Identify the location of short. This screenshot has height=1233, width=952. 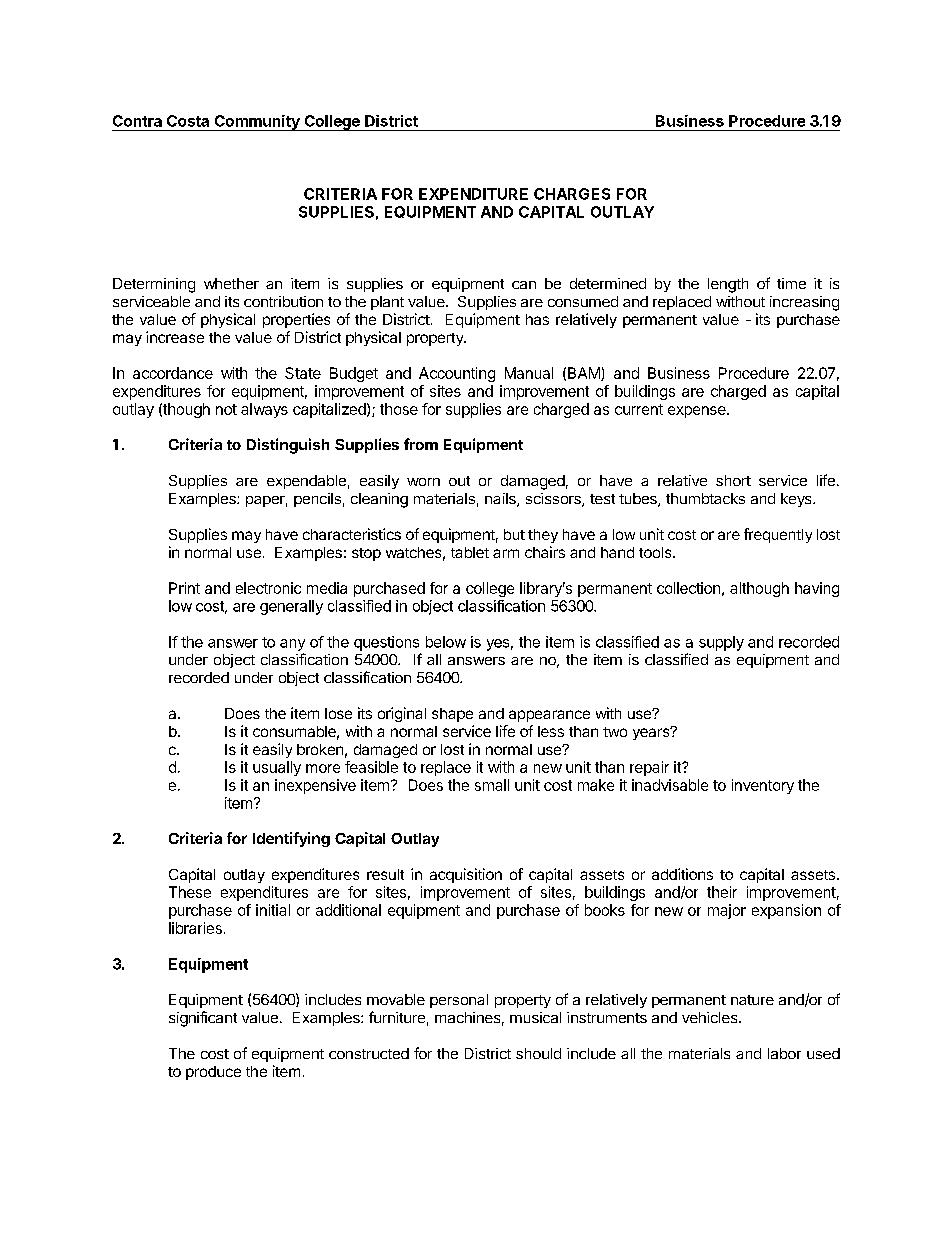
(733, 480).
